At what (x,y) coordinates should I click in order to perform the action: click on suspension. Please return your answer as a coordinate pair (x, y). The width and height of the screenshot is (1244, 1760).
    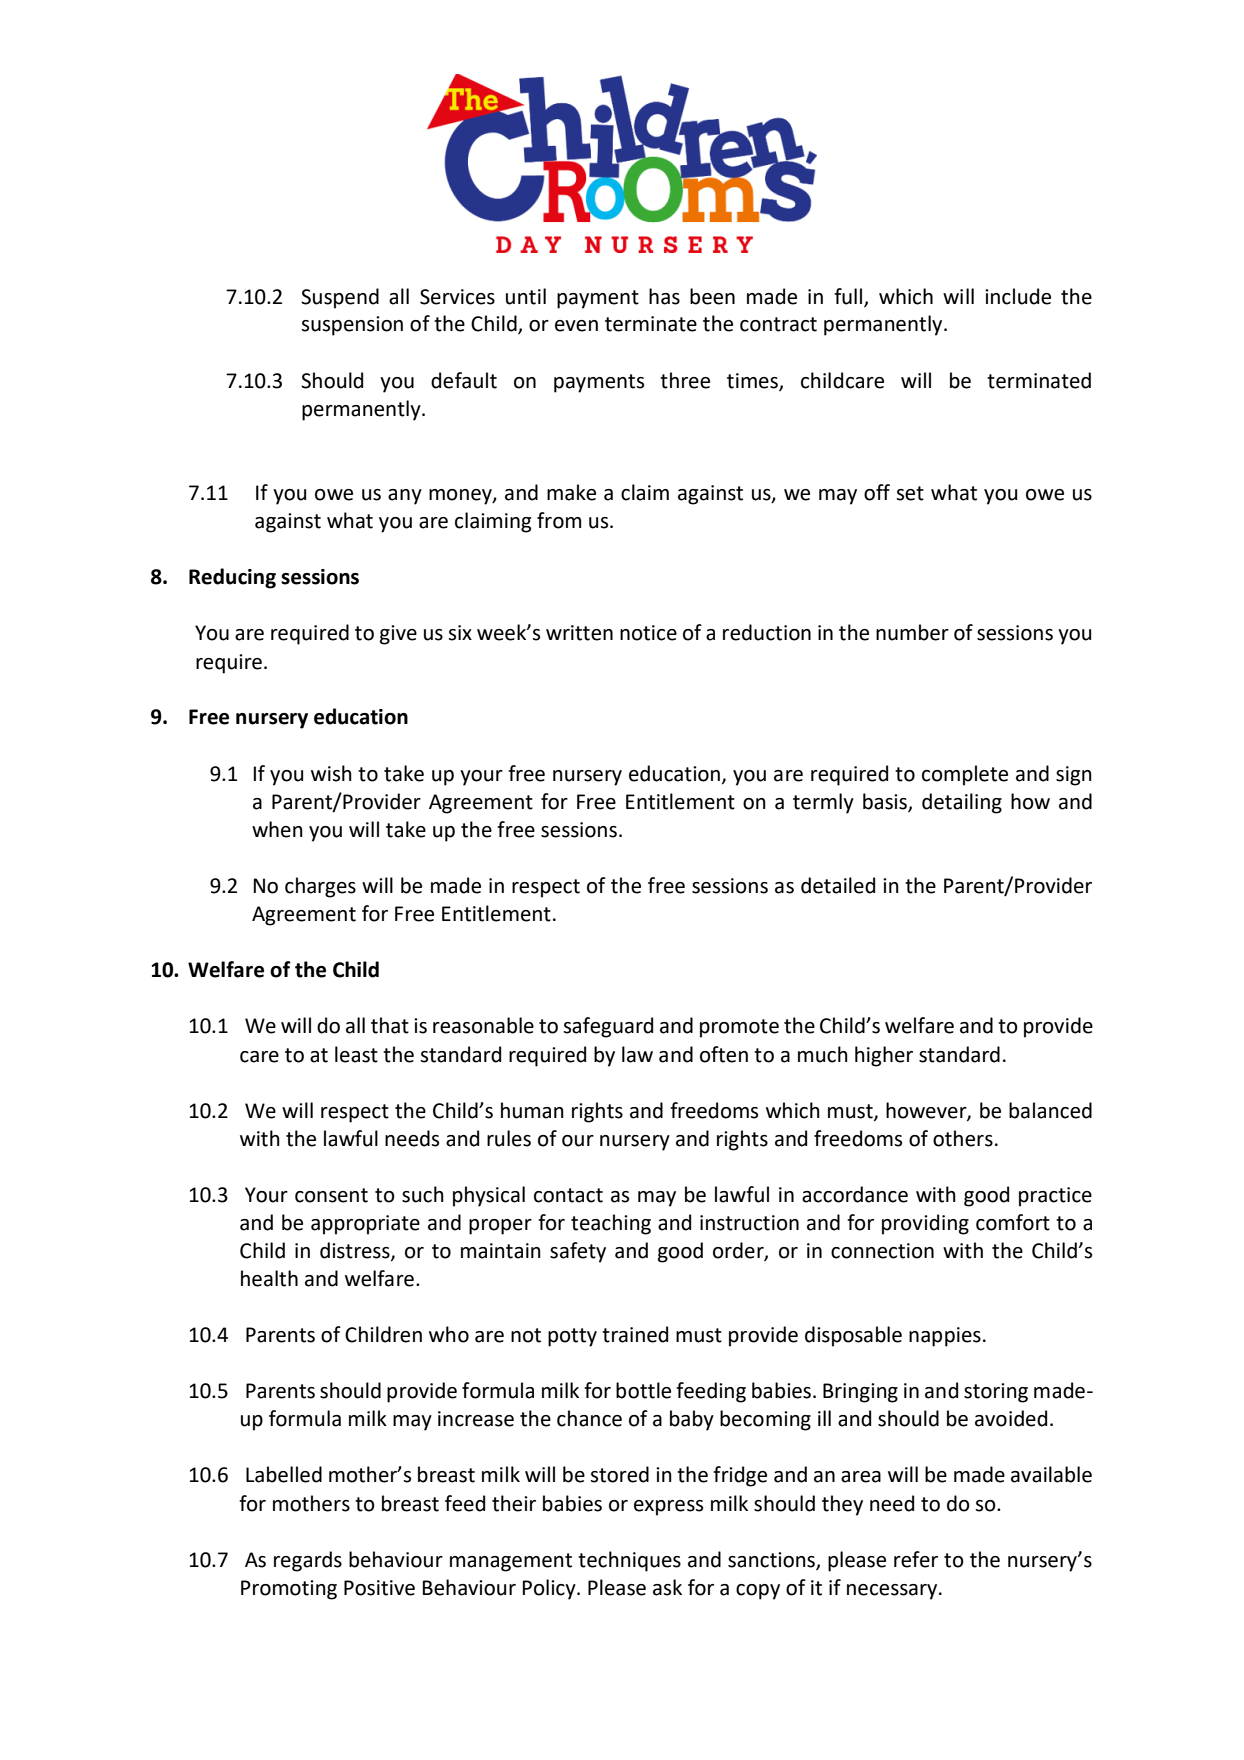
    Looking at the image, I should click on (352, 326).
